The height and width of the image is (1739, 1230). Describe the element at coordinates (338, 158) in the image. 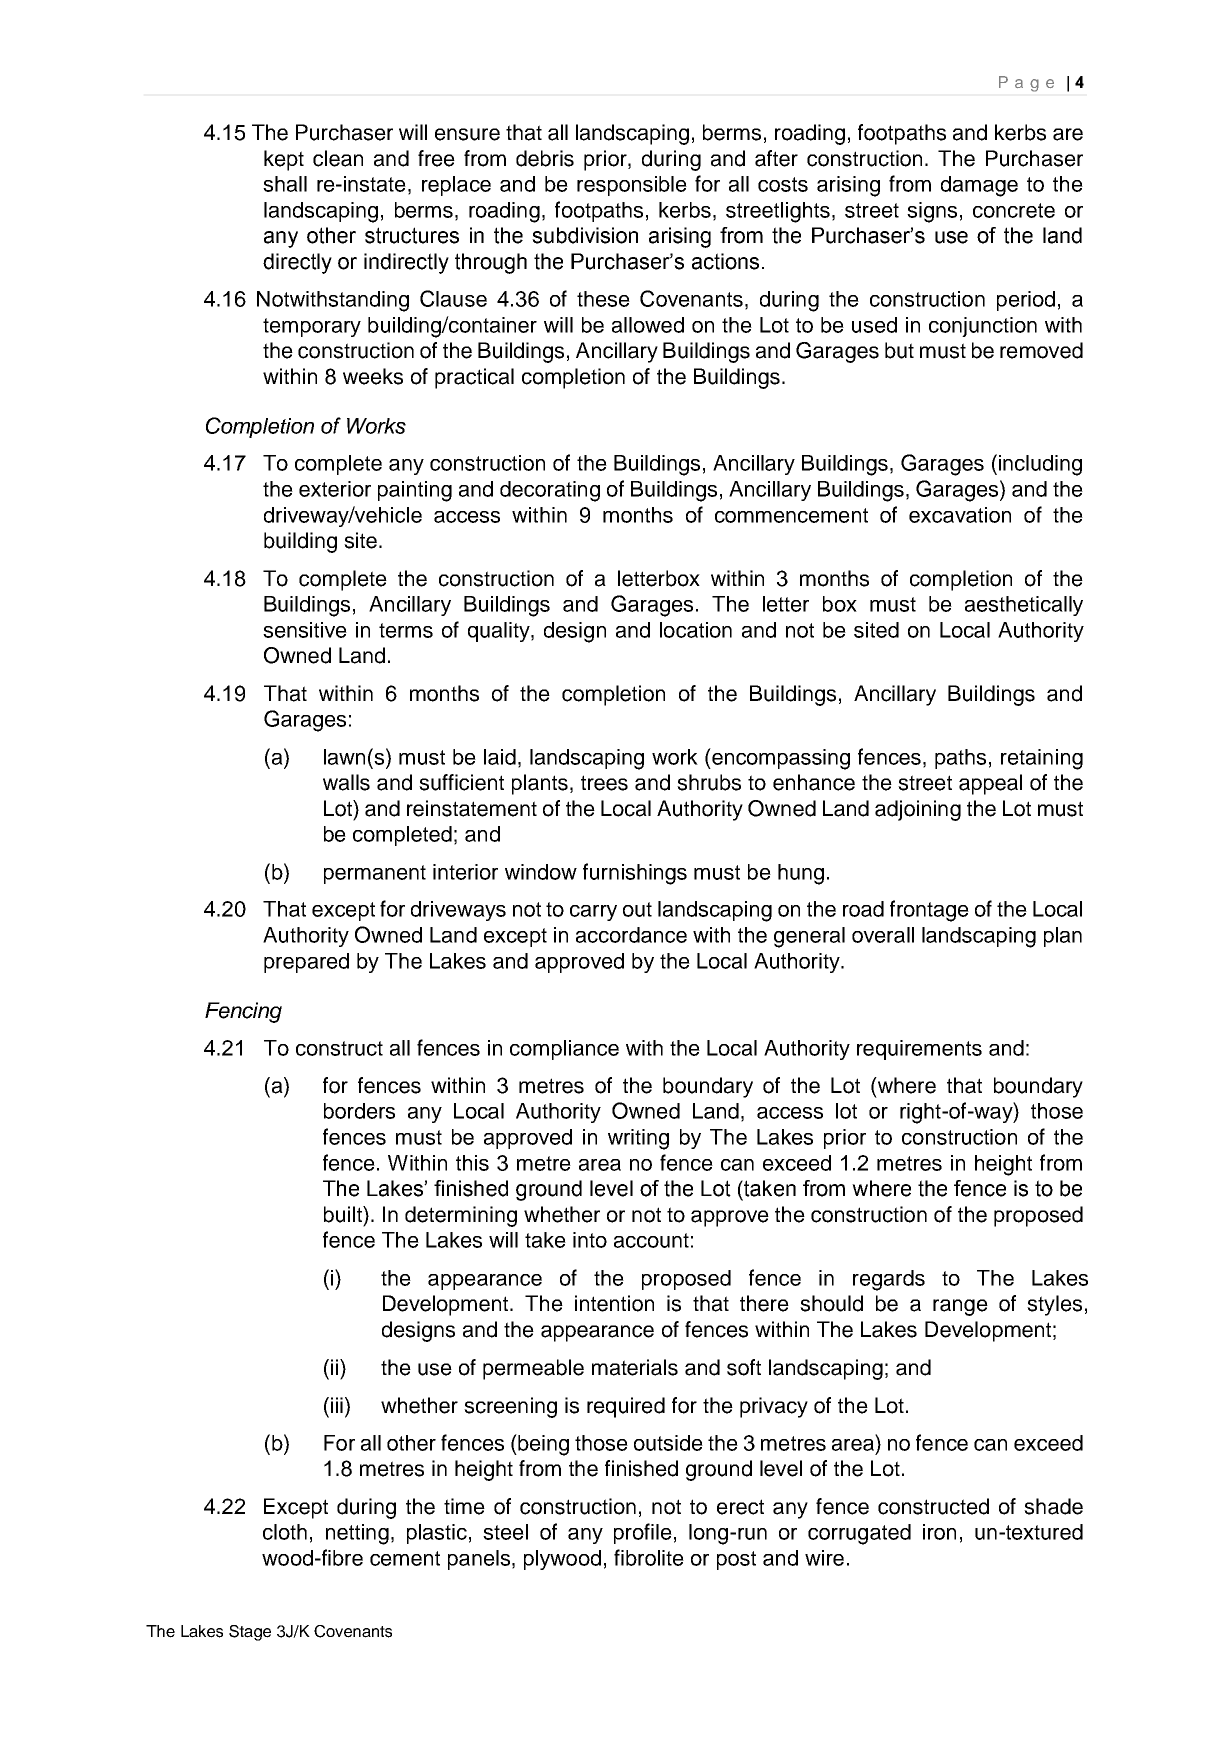

I see `clean` at that location.
